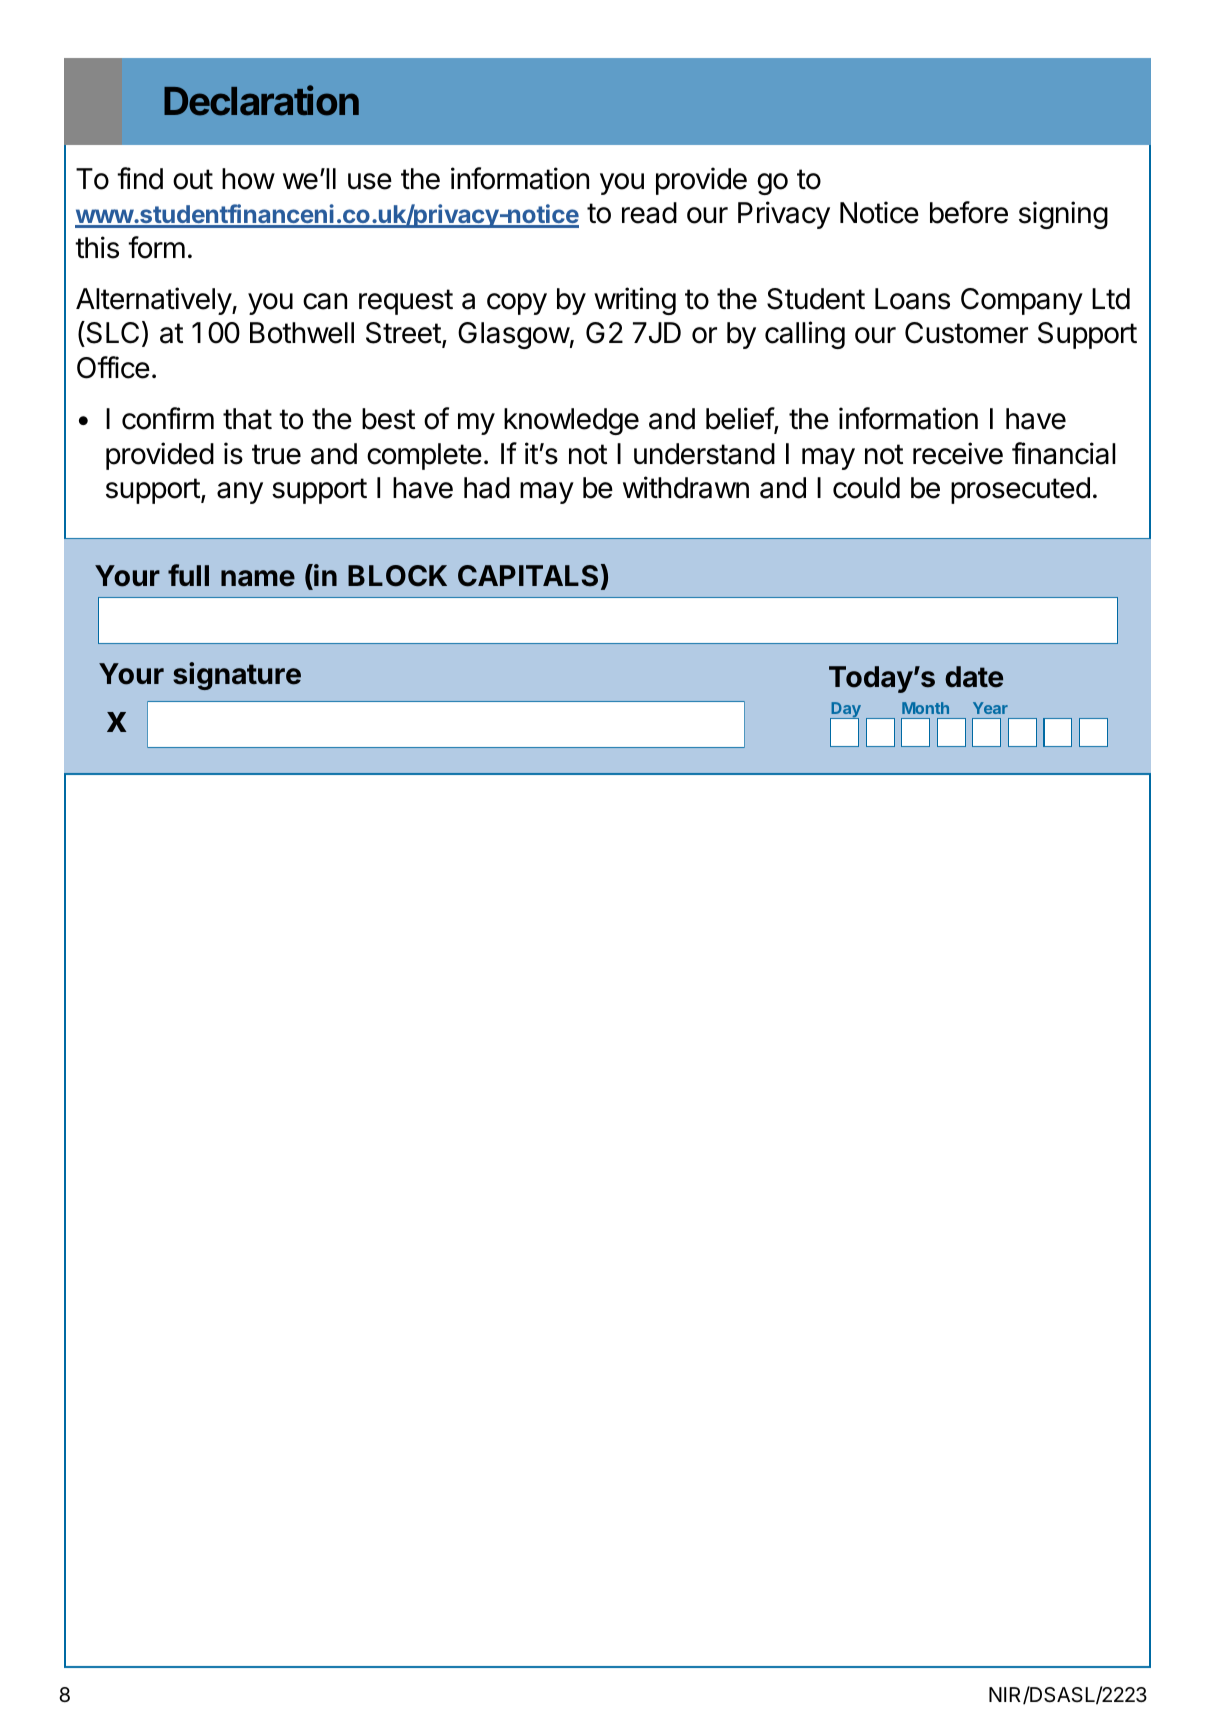 This screenshot has height=1717, width=1214. What do you see at coordinates (370, 181) in the screenshot?
I see `use` at bounding box center [370, 181].
